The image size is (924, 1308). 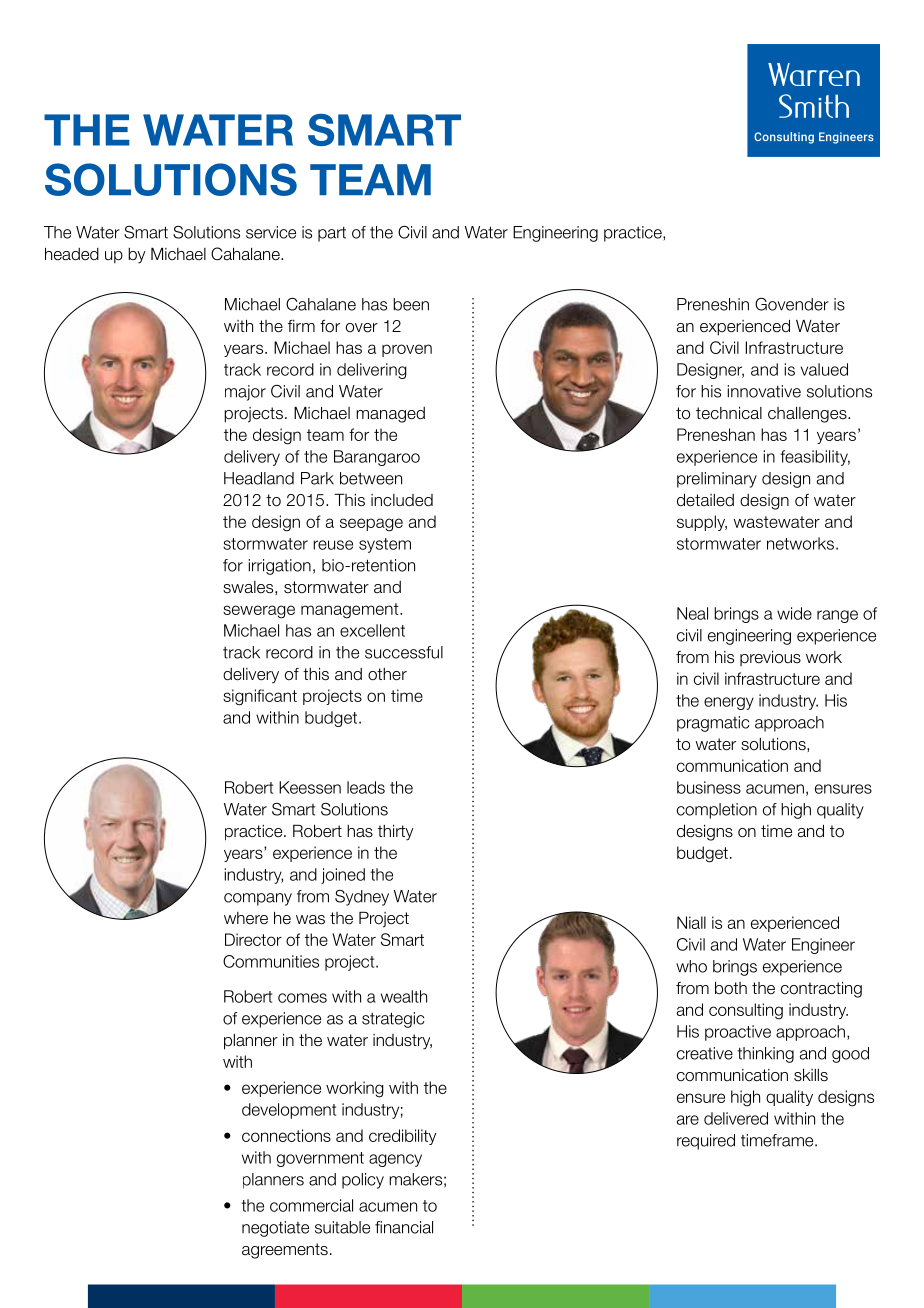 I want to click on negotiate, so click(x=275, y=1229).
